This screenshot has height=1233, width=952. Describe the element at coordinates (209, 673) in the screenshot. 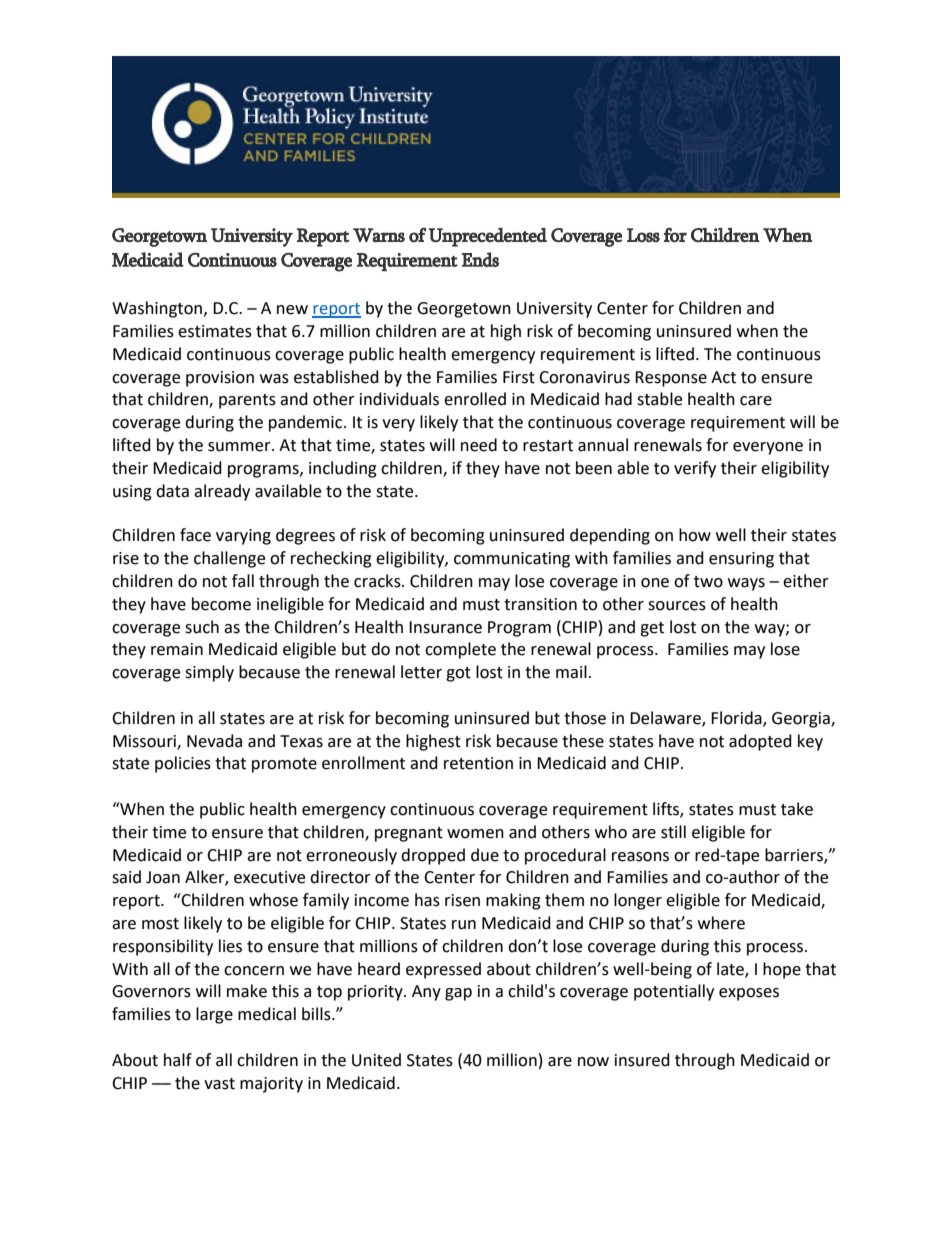

I see `simply` at that location.
